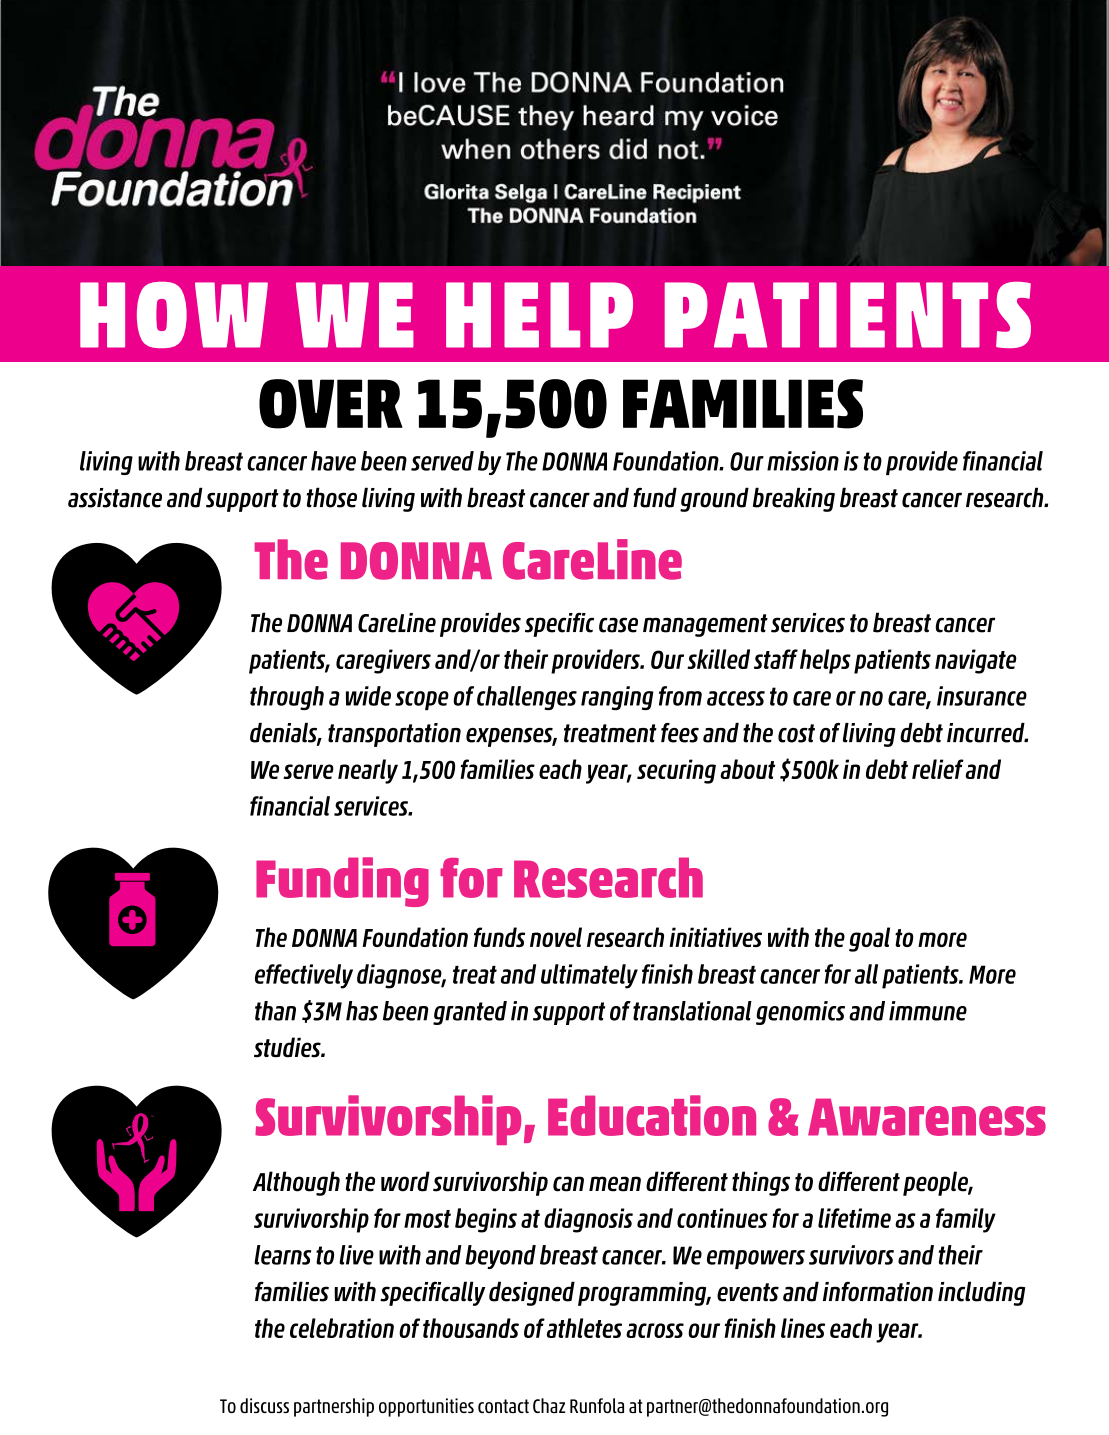 The height and width of the image is (1435, 1109). What do you see at coordinates (331, 404) in the image?
I see `OVER` at bounding box center [331, 404].
